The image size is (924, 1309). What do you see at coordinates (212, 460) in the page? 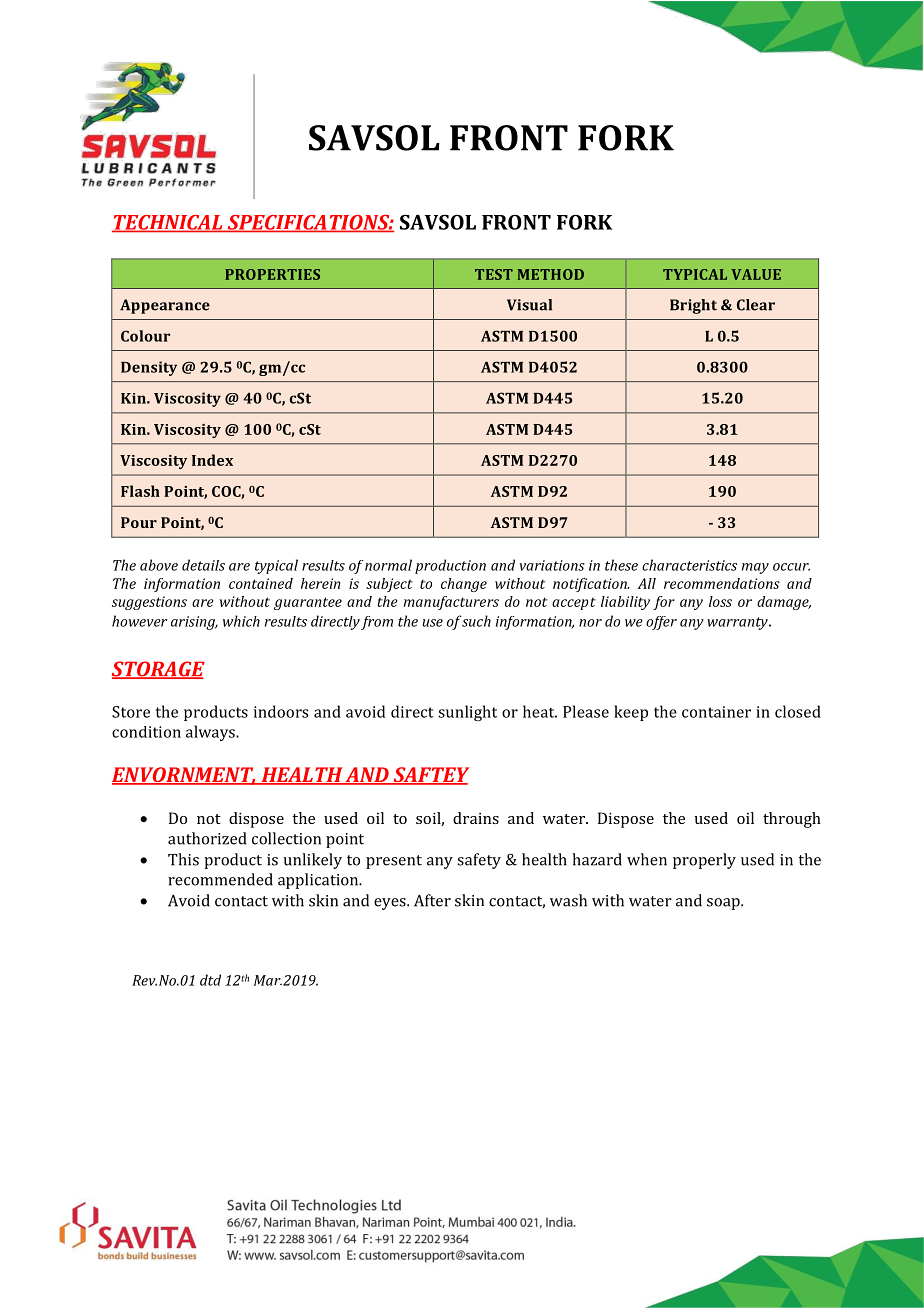
I see `Index` at bounding box center [212, 460].
